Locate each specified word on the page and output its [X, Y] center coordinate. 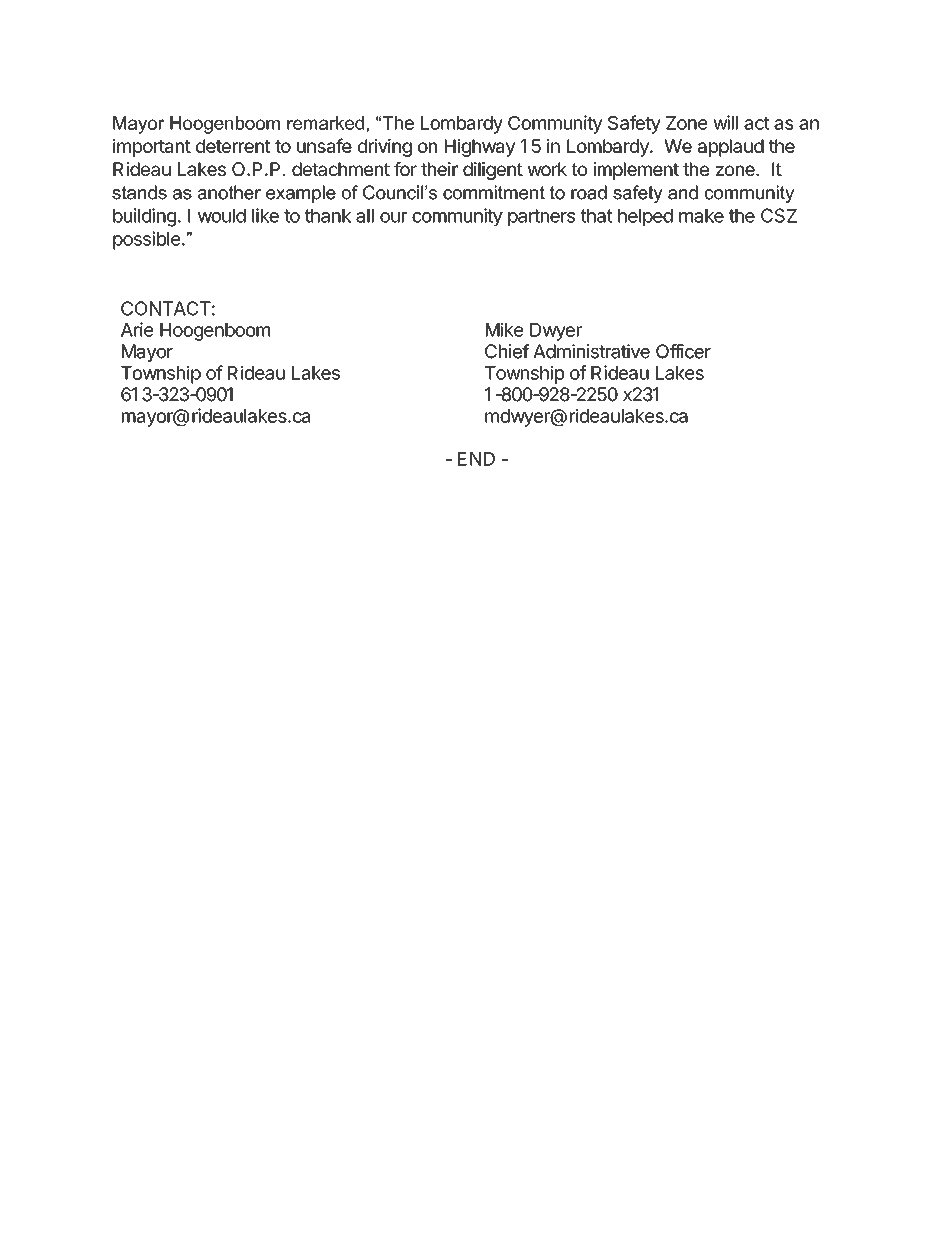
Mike [504, 329]
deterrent [233, 146]
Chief [507, 351]
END [476, 459]
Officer [683, 351]
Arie [137, 329]
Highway [480, 148]
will [725, 122]
